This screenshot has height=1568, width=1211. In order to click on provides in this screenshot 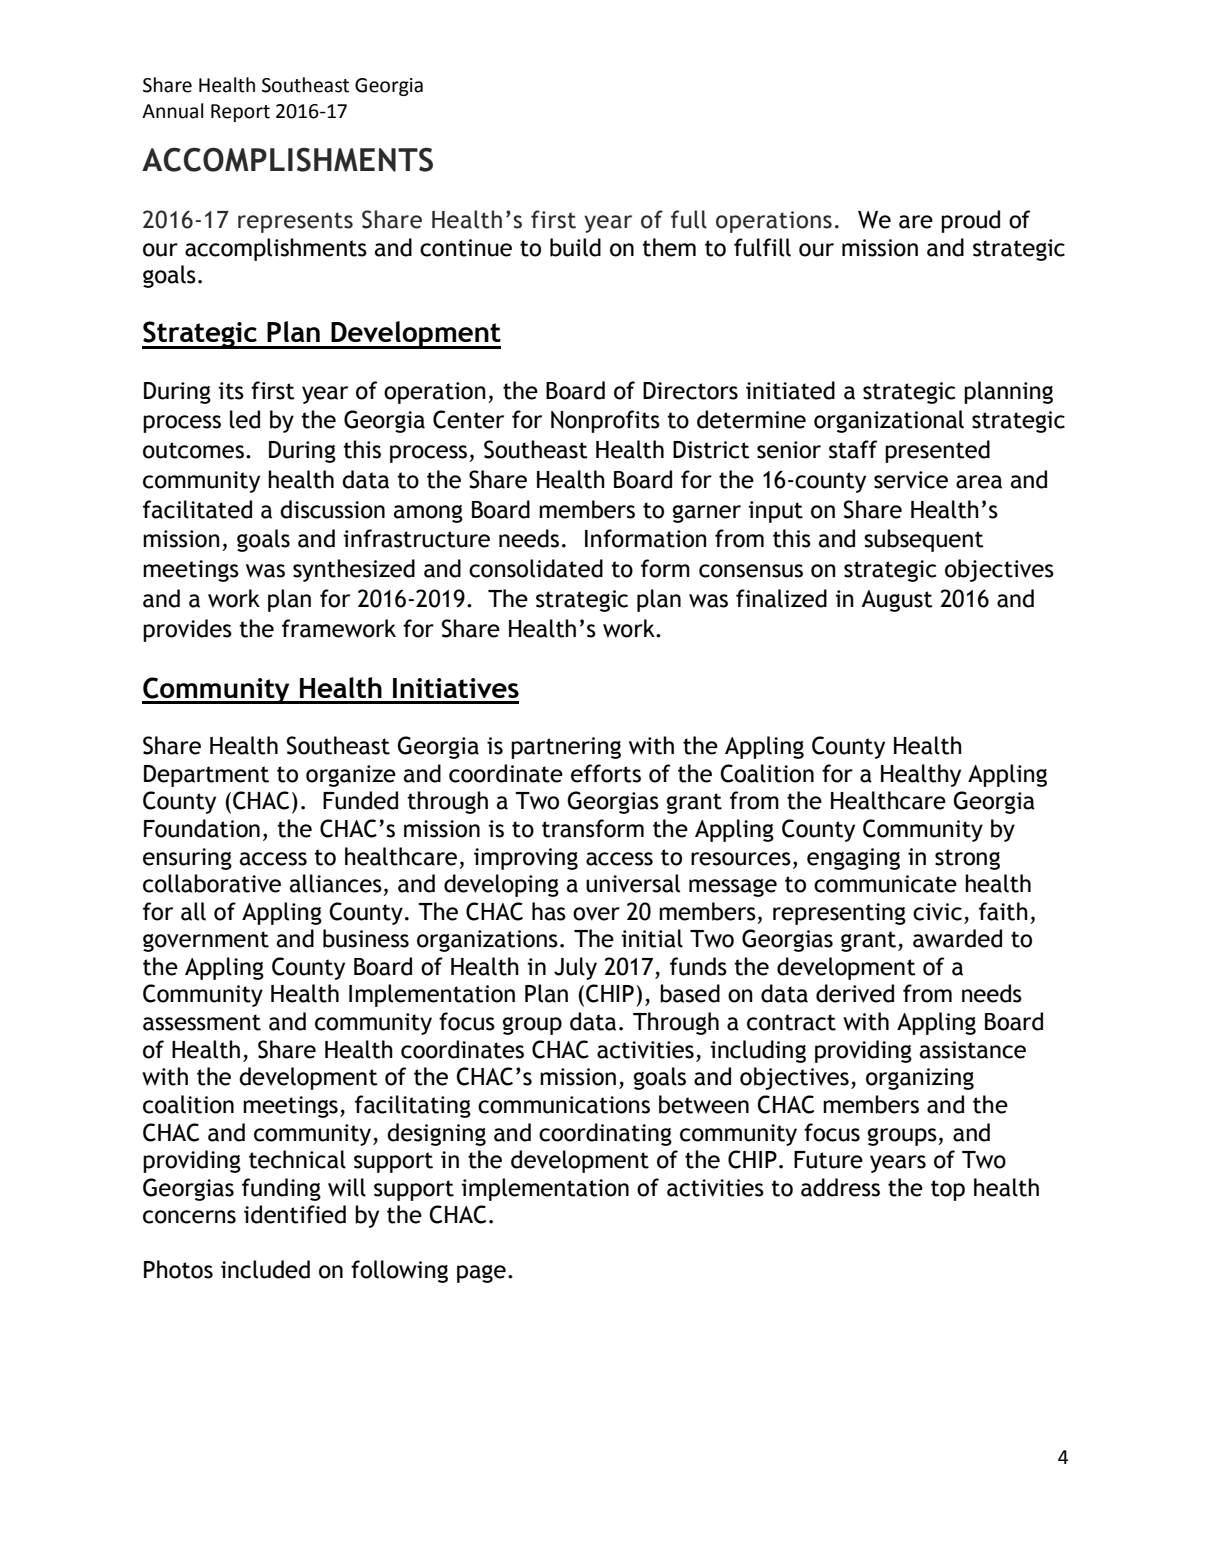, I will do `click(187, 630)`.
